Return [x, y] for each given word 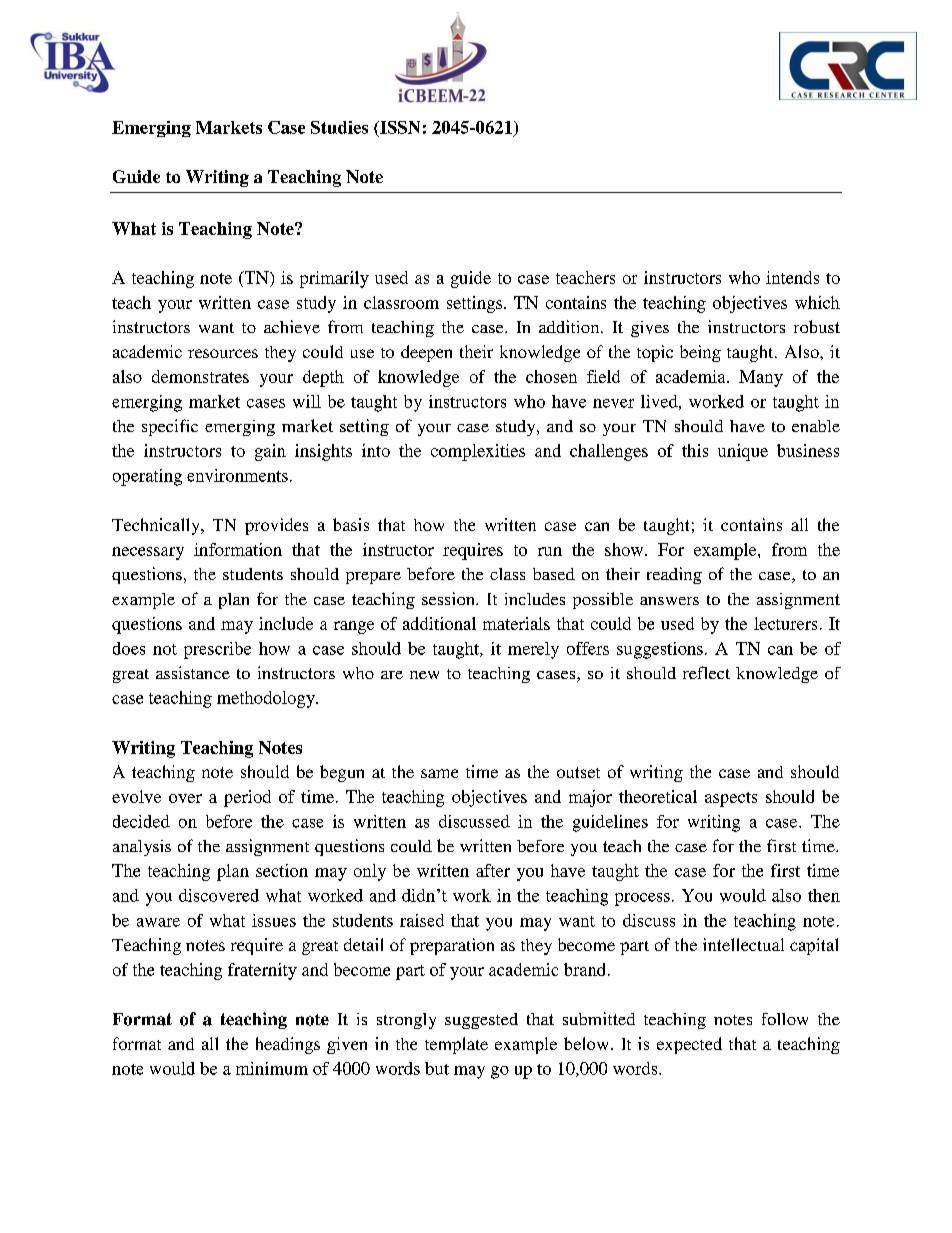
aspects [731, 799]
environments [237, 475]
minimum [272, 1068]
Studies [339, 127]
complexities [478, 452]
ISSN [399, 127]
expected [689, 1045]
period [247, 798]
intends [792, 277]
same [439, 773]
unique [743, 452]
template [456, 1045]
